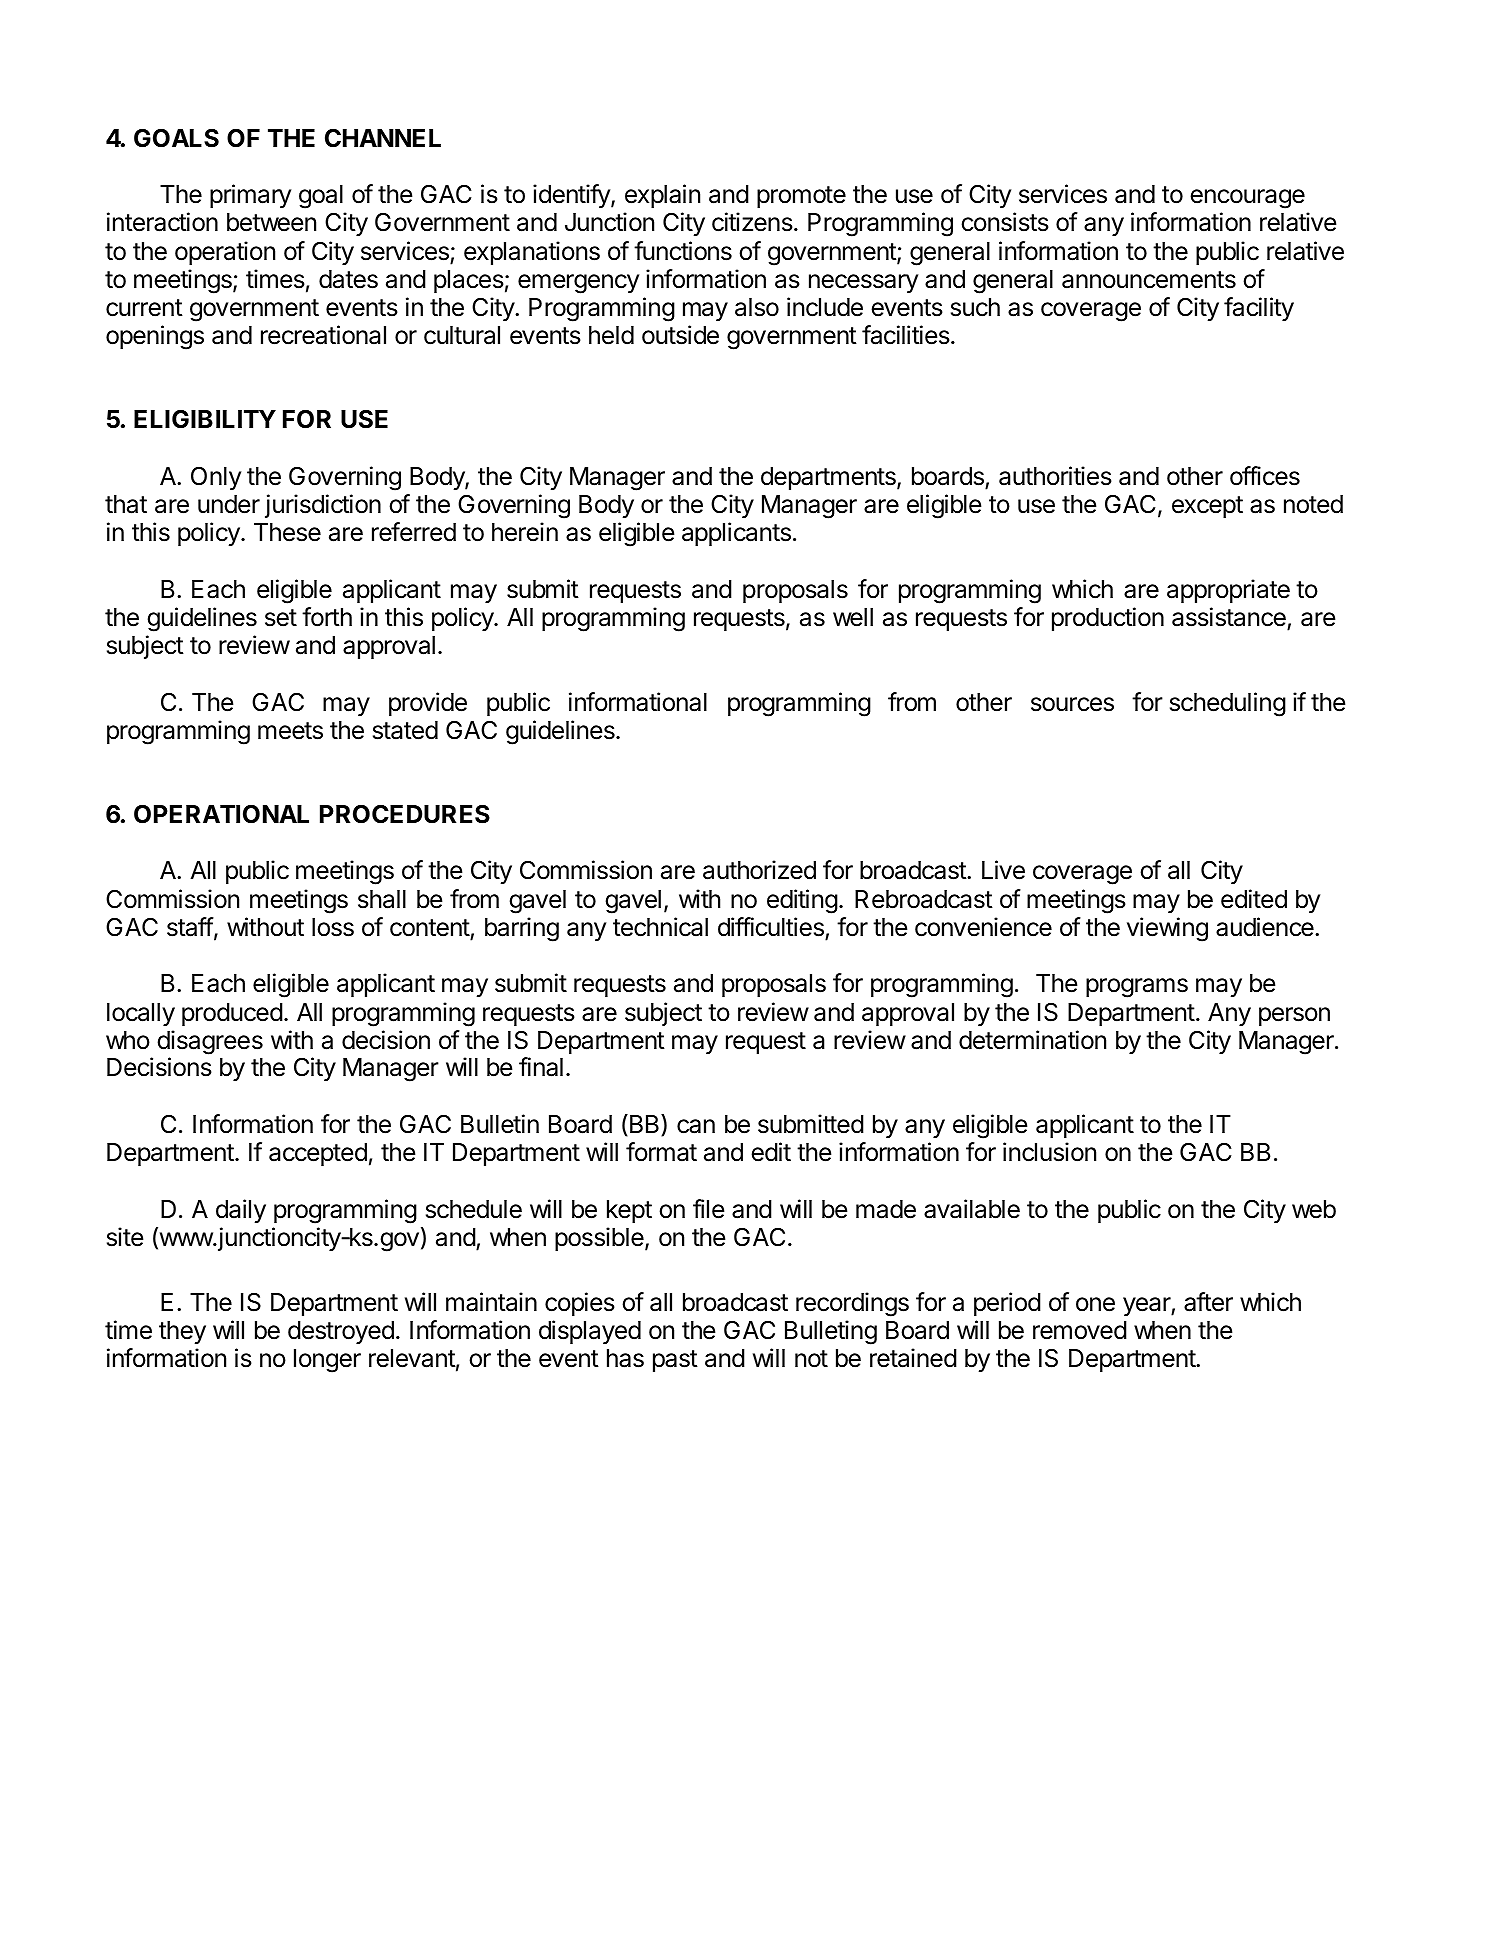  What do you see at coordinates (1137, 988) in the document?
I see `programs` at bounding box center [1137, 988].
